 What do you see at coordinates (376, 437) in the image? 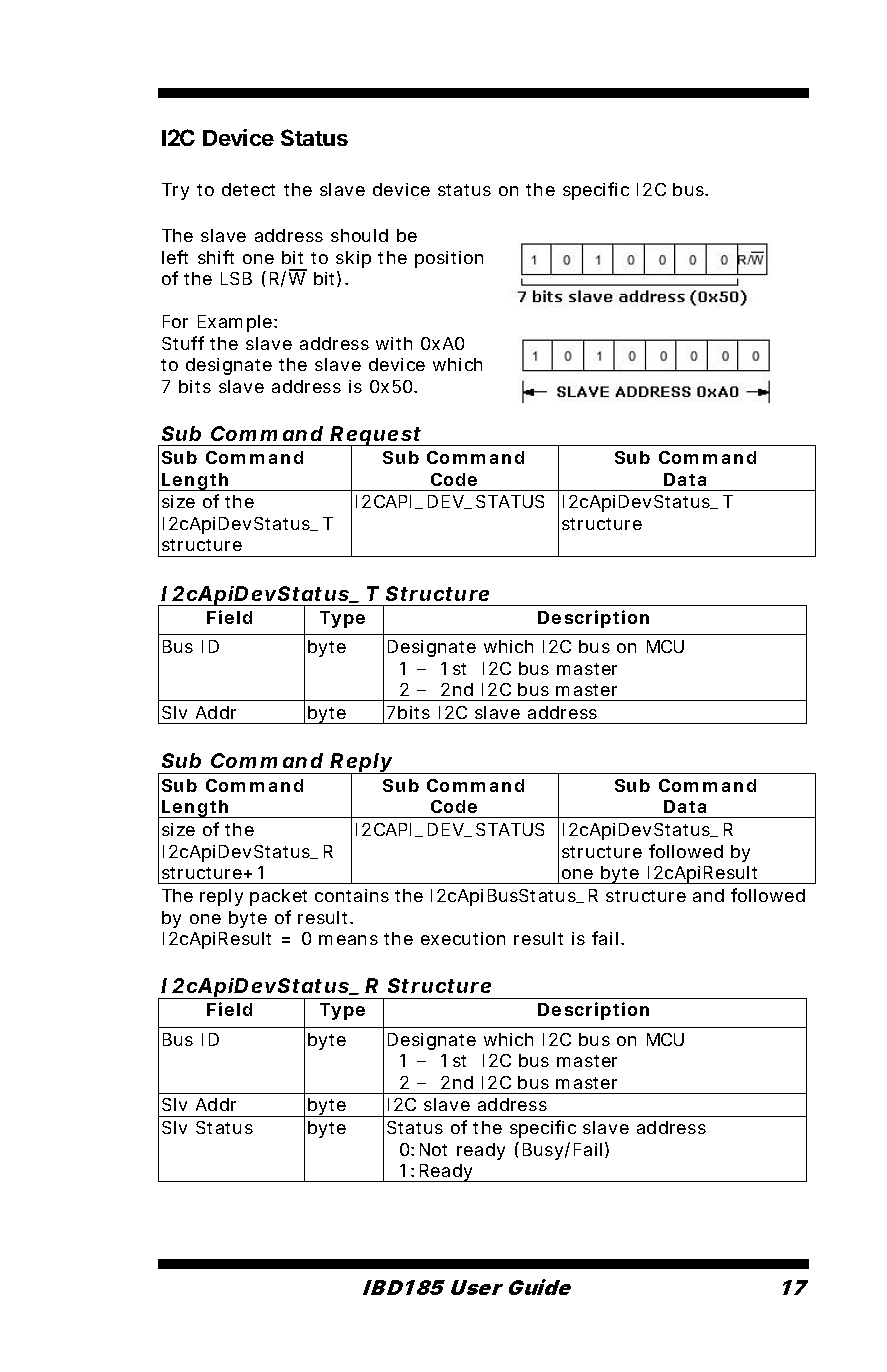
I see `Request` at bounding box center [376, 437].
